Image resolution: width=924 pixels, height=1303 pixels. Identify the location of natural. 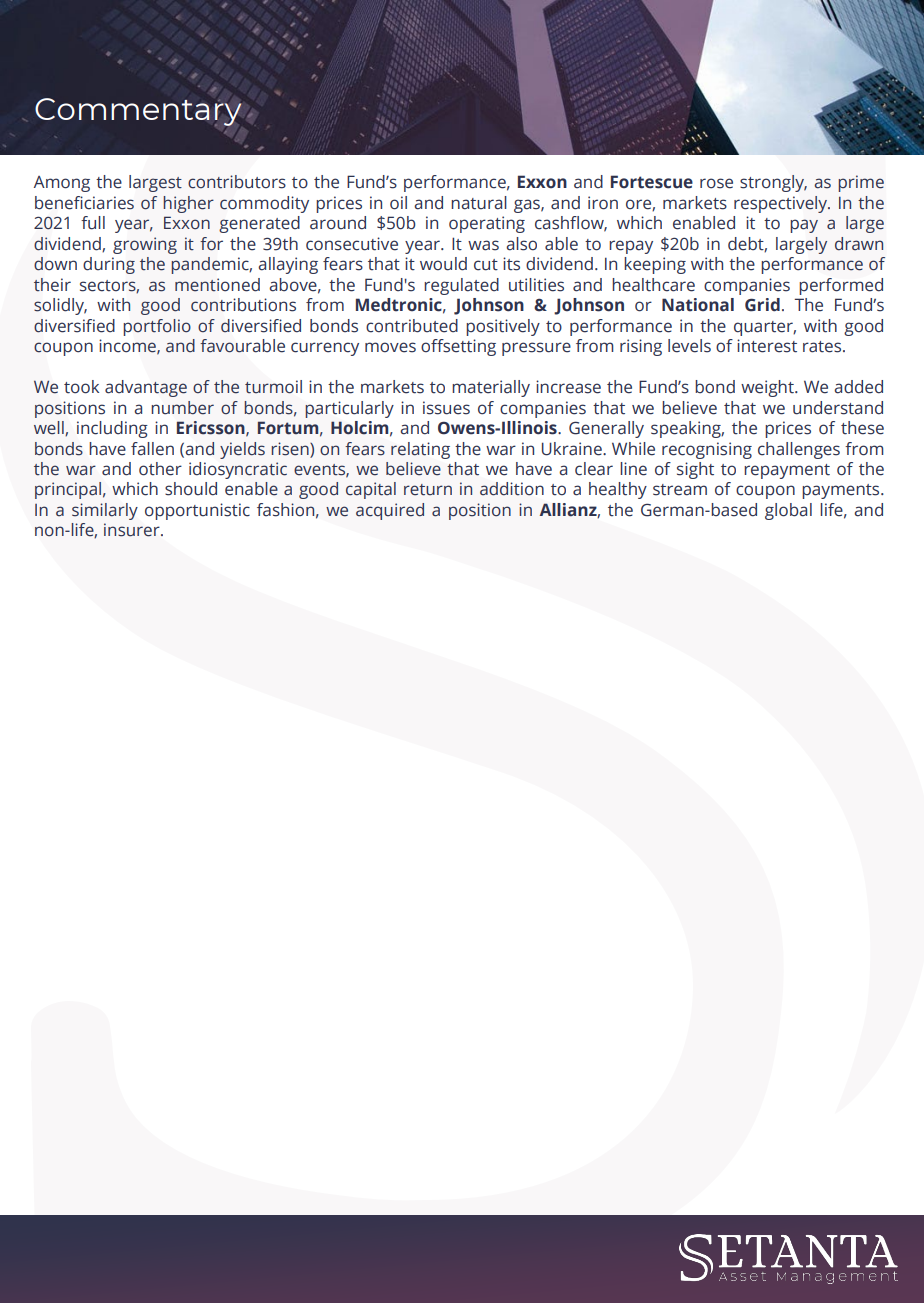
(479, 203).
